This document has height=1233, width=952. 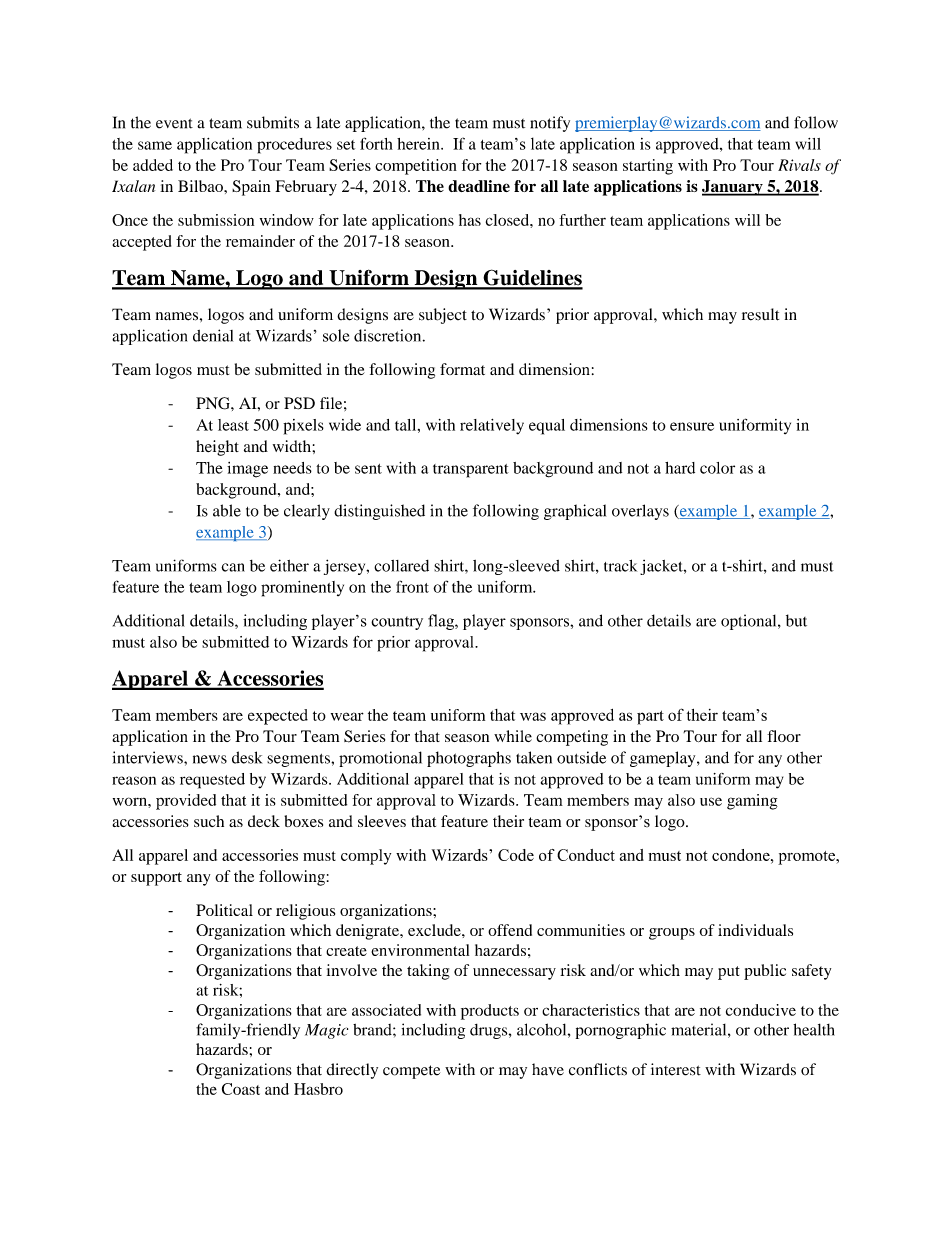 I want to click on event, so click(x=174, y=123).
